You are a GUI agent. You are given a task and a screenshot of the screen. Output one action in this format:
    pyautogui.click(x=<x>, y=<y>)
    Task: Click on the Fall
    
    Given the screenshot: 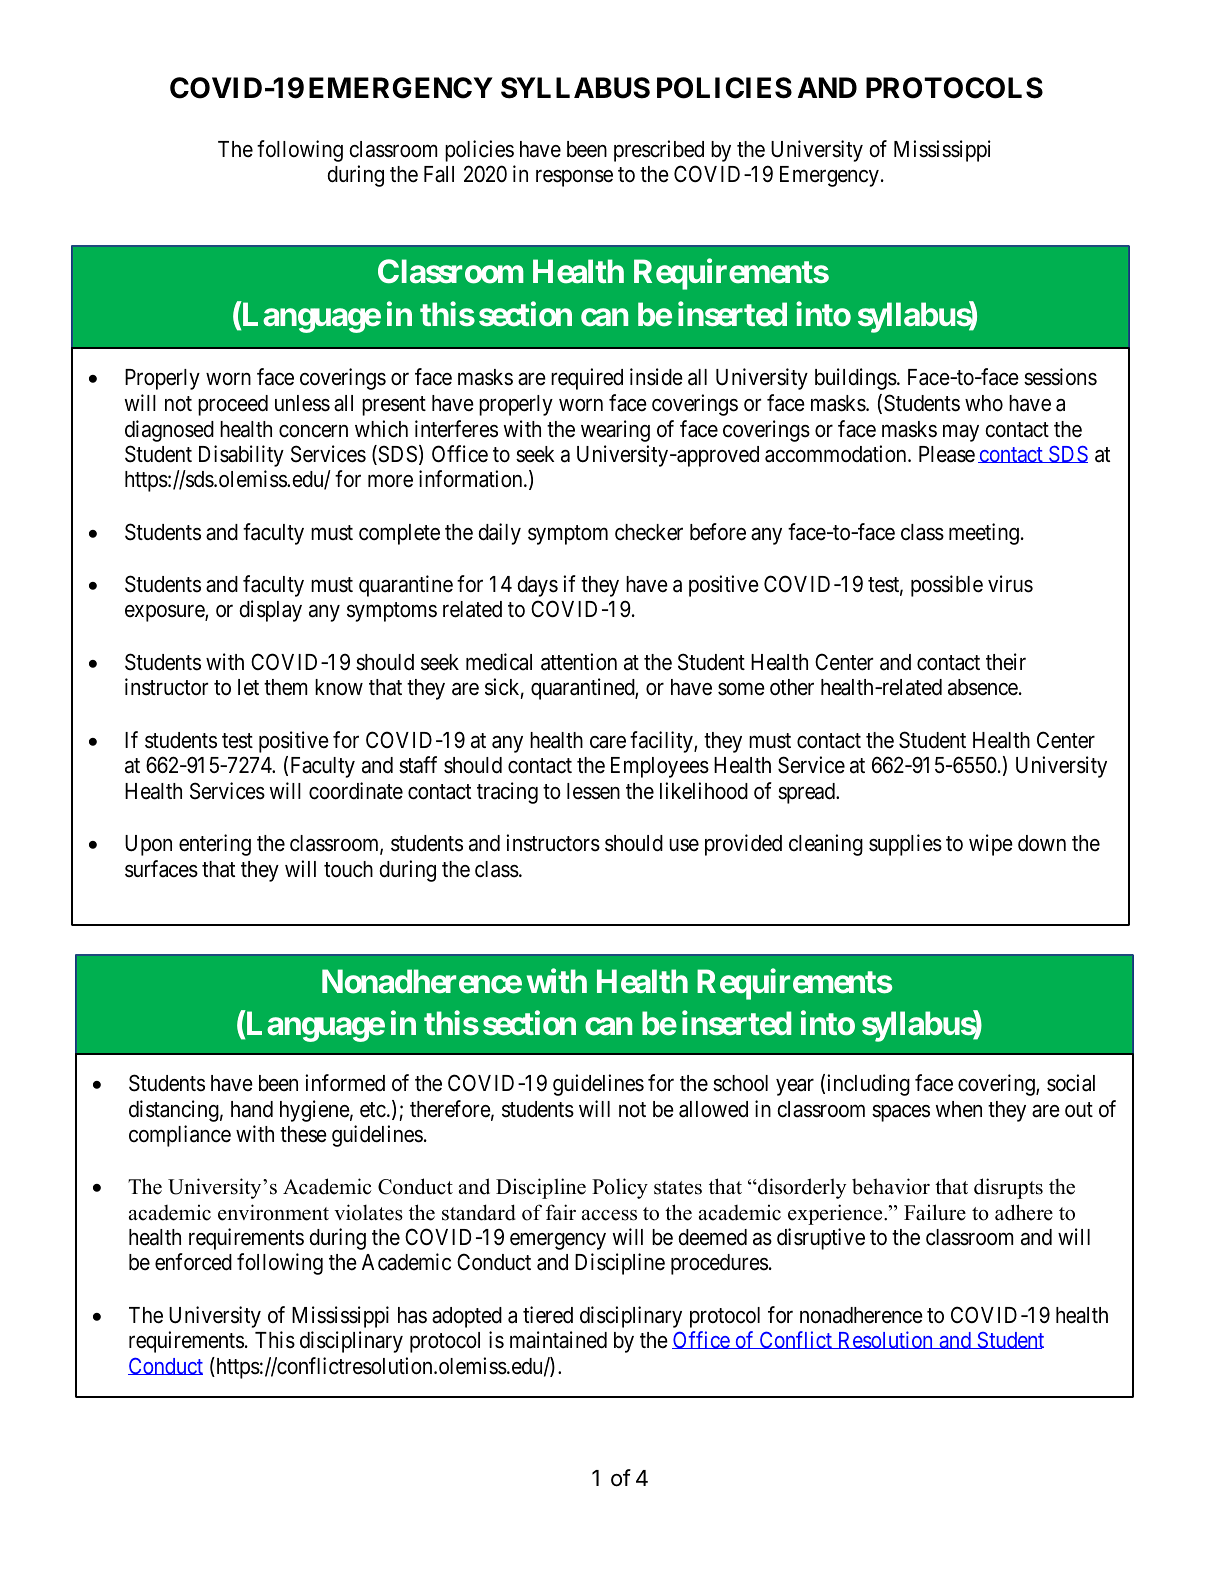 What is the action you would take?
    pyautogui.click(x=439, y=174)
